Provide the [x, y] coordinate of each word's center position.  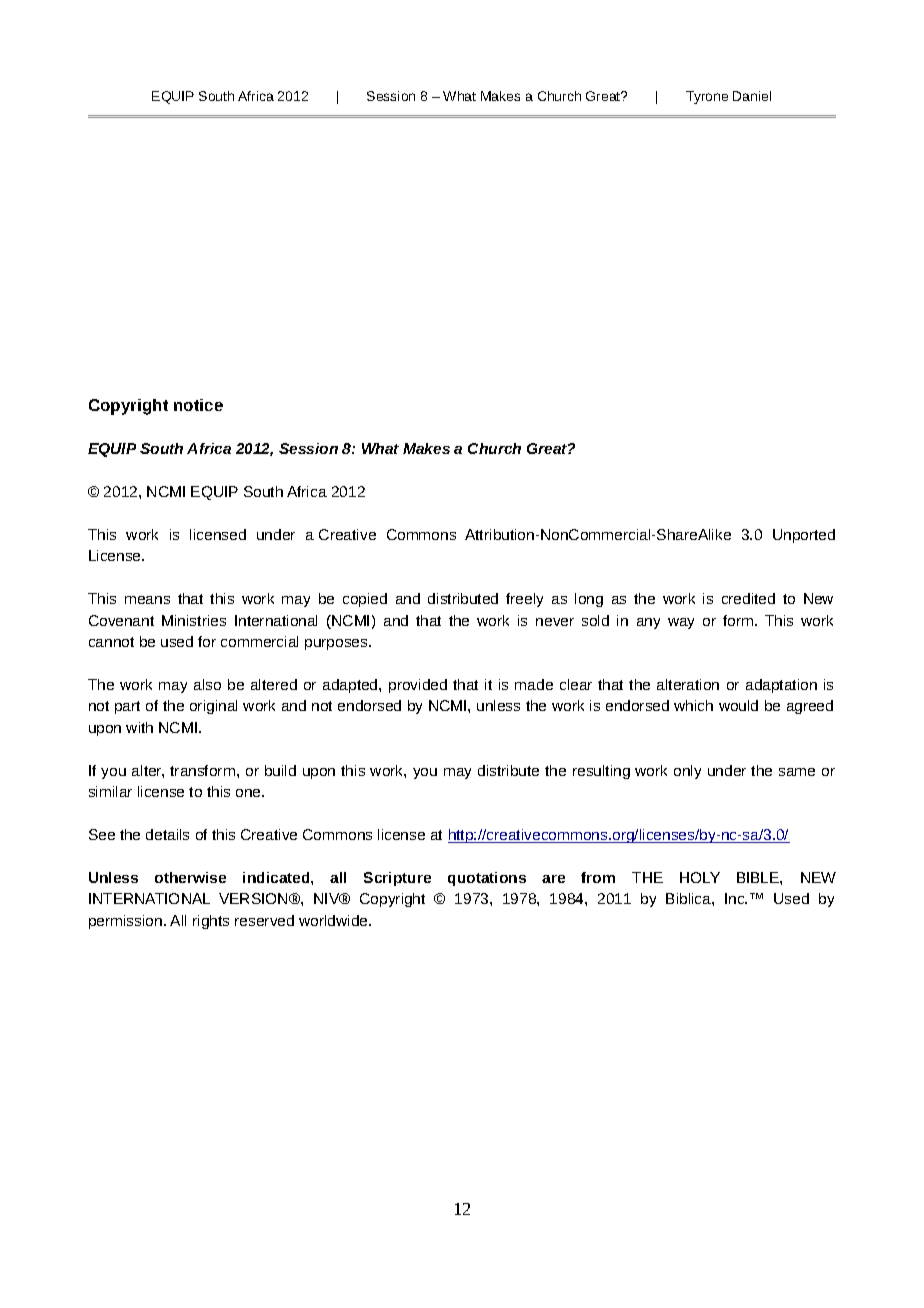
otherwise [190, 877]
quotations [487, 879]
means [147, 600]
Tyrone [707, 97]
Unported [804, 536]
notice [198, 405]
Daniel [752, 96]
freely [524, 600]
